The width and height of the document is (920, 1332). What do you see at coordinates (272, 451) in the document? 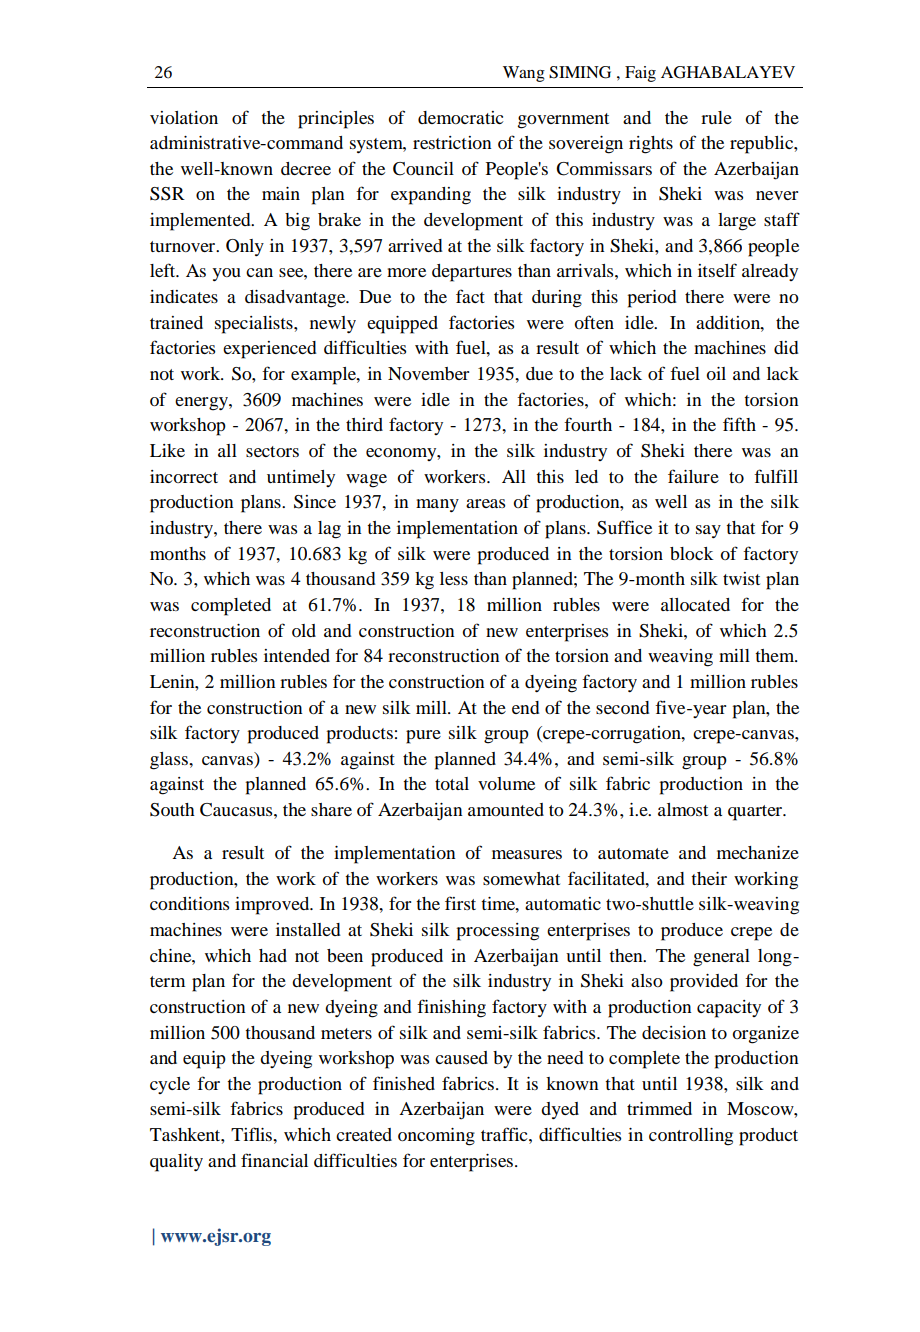
I see `sectors` at bounding box center [272, 451].
